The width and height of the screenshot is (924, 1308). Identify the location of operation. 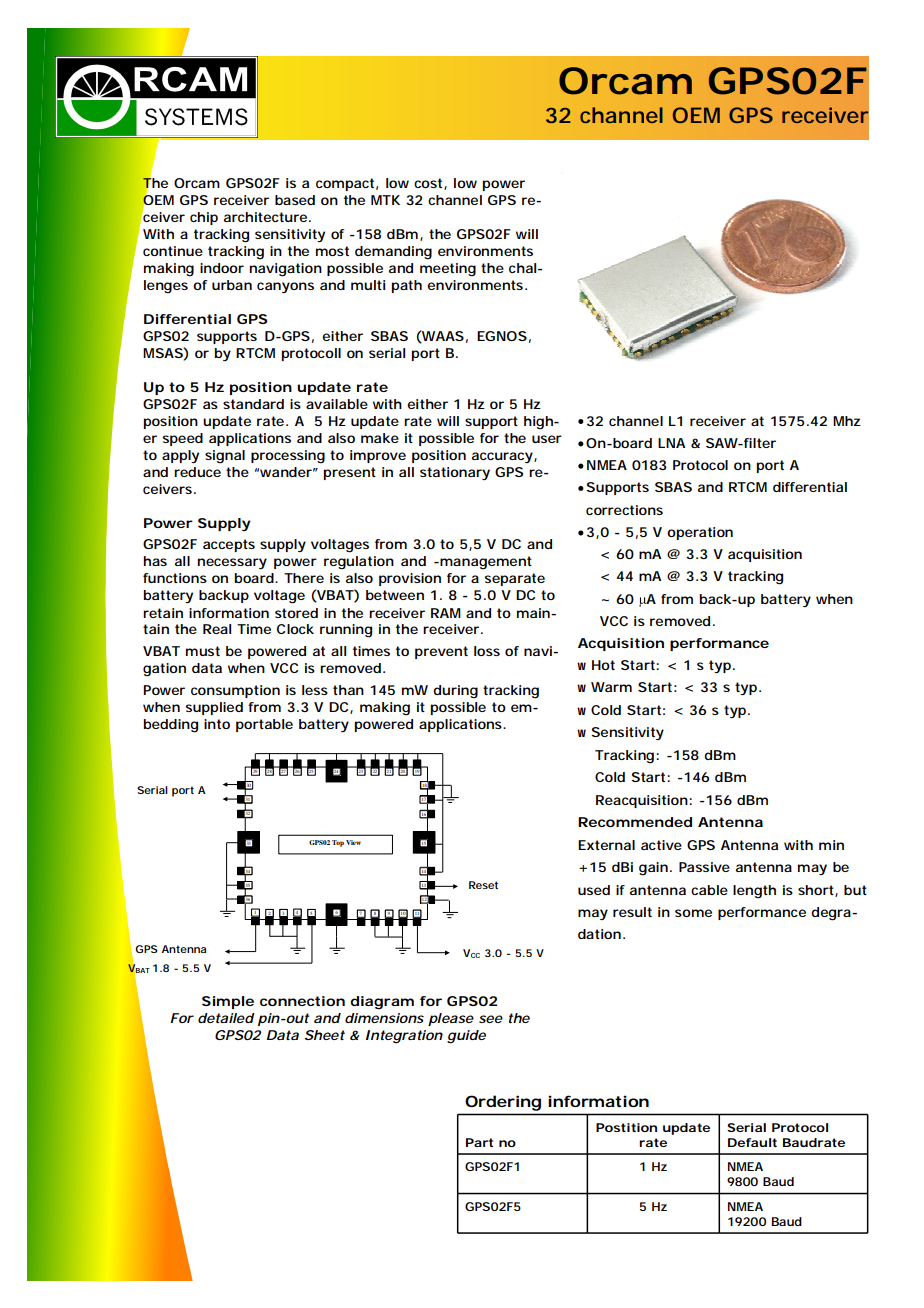
(700, 533).
